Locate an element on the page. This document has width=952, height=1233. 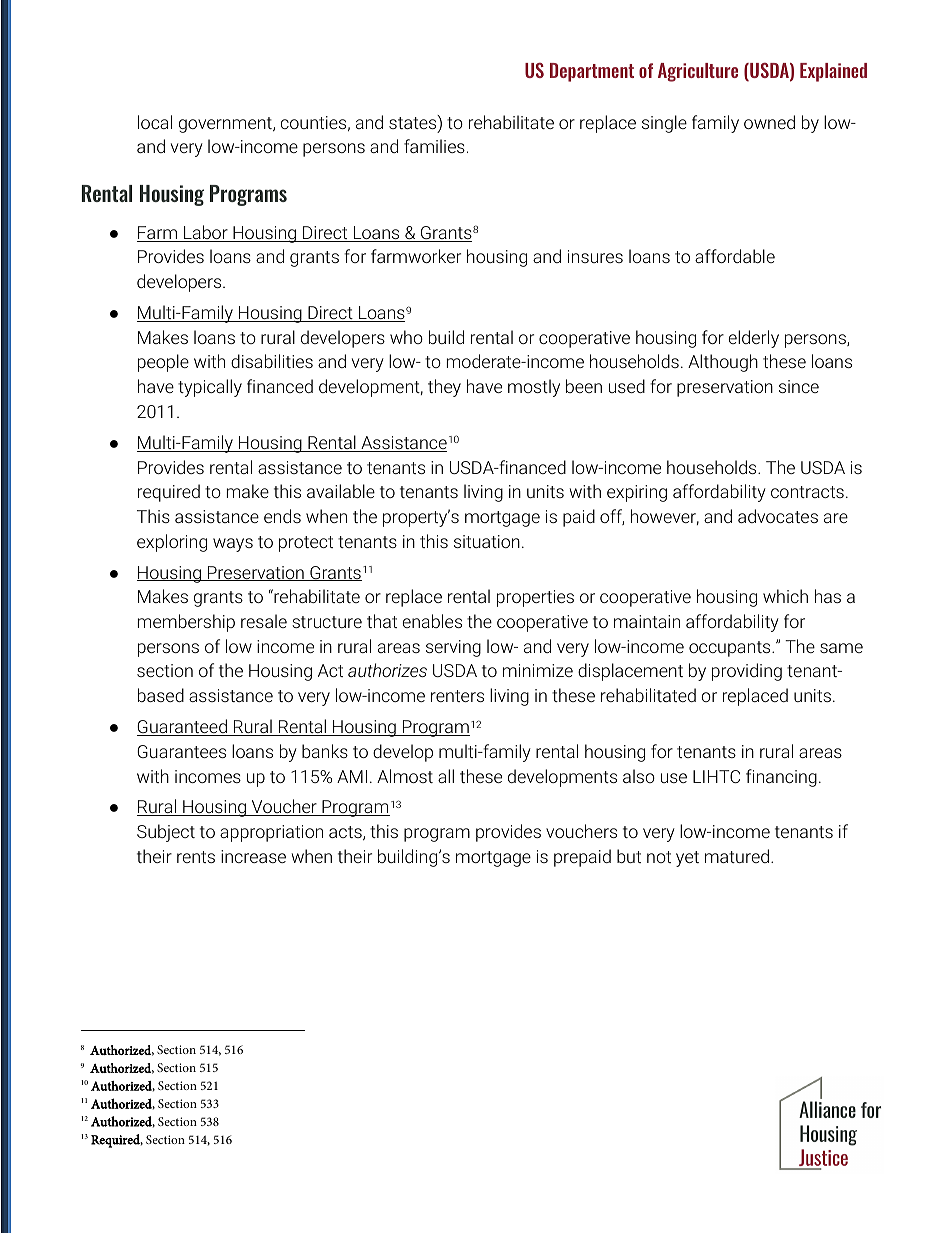
but is located at coordinates (629, 856).
